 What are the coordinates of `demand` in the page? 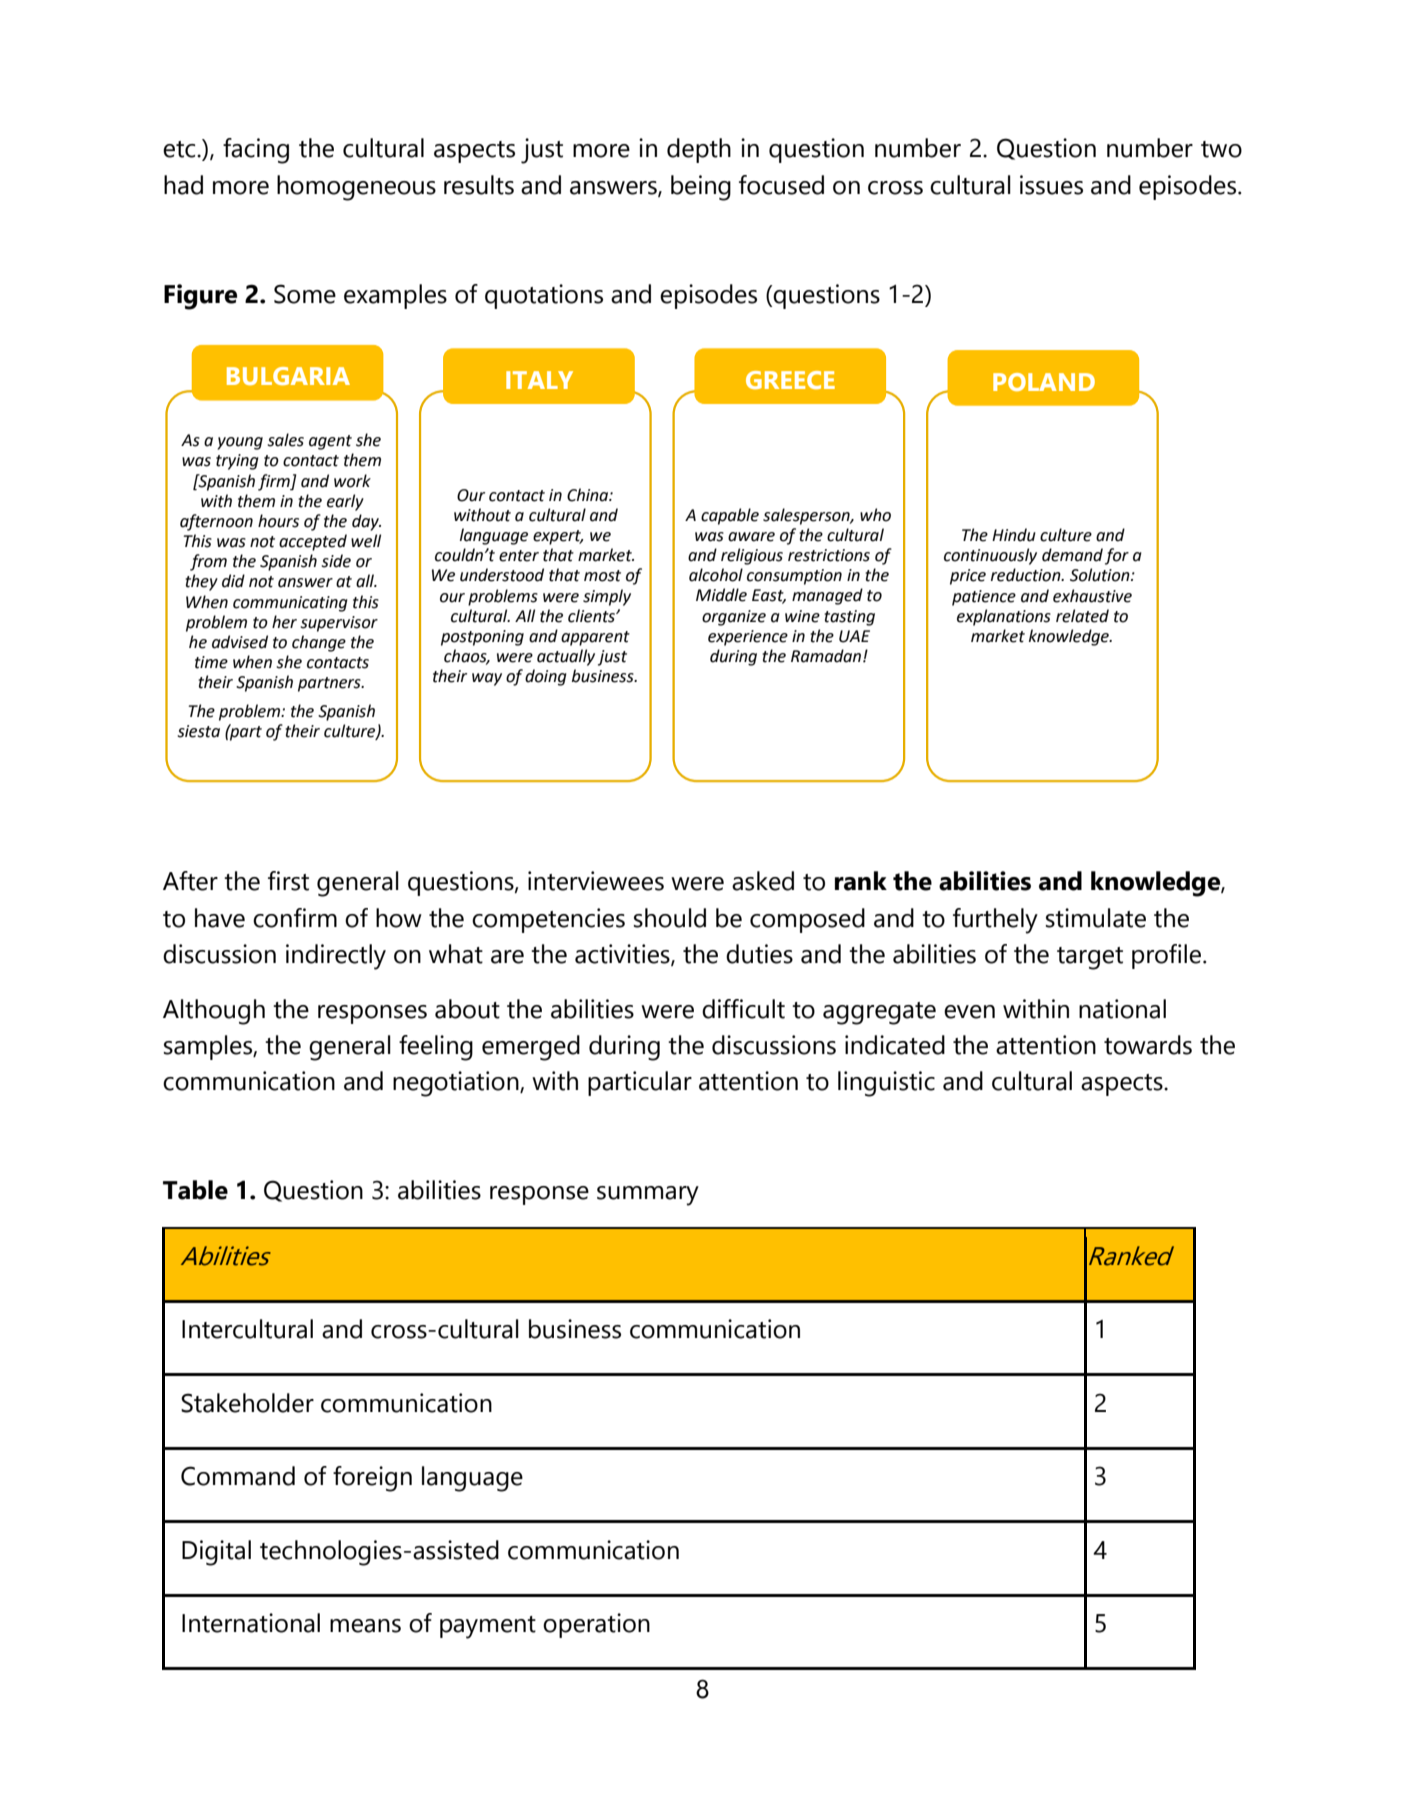 It's located at (1072, 555).
